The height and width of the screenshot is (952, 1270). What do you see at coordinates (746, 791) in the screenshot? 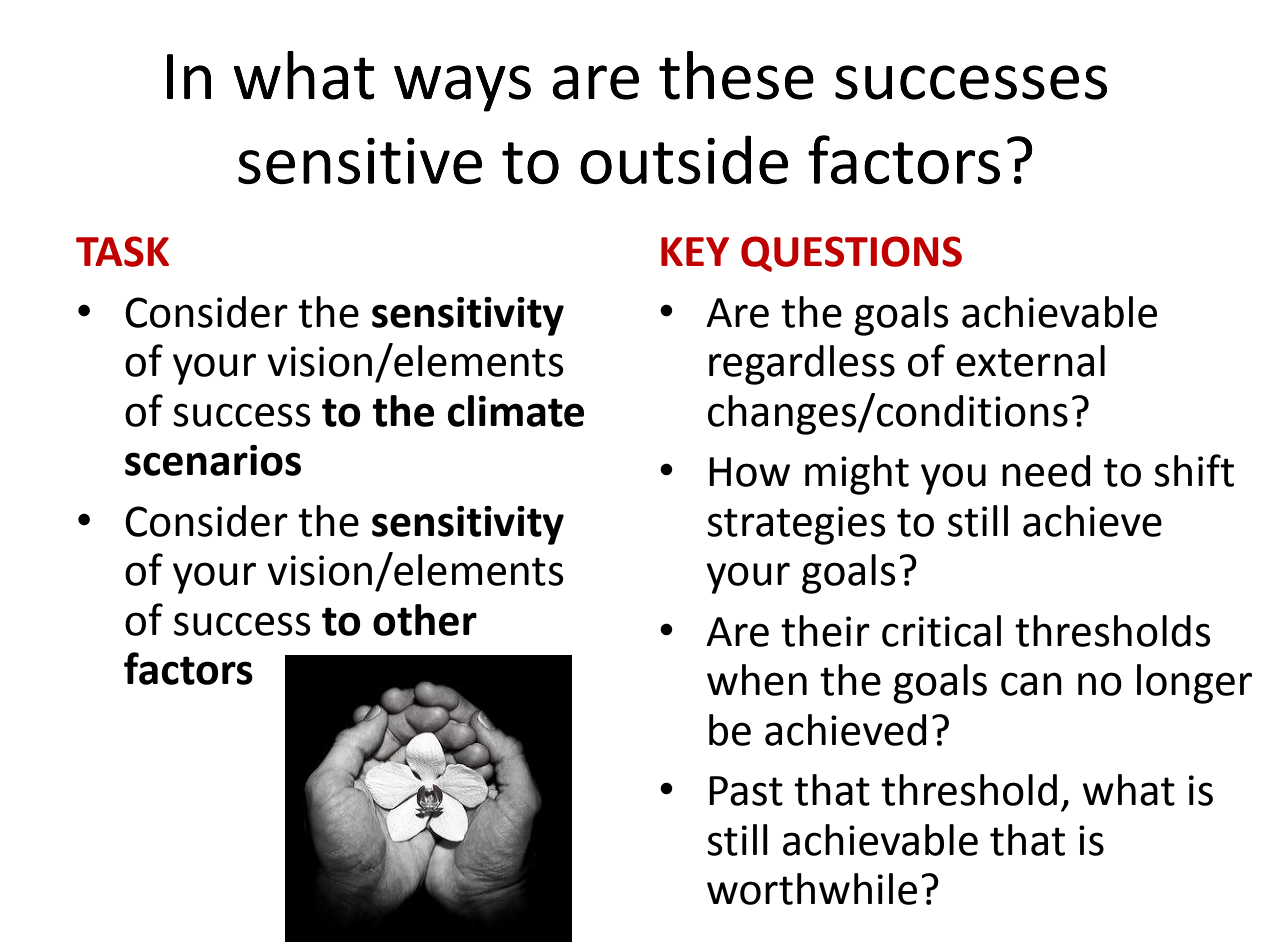
I see `Past` at bounding box center [746, 791].
